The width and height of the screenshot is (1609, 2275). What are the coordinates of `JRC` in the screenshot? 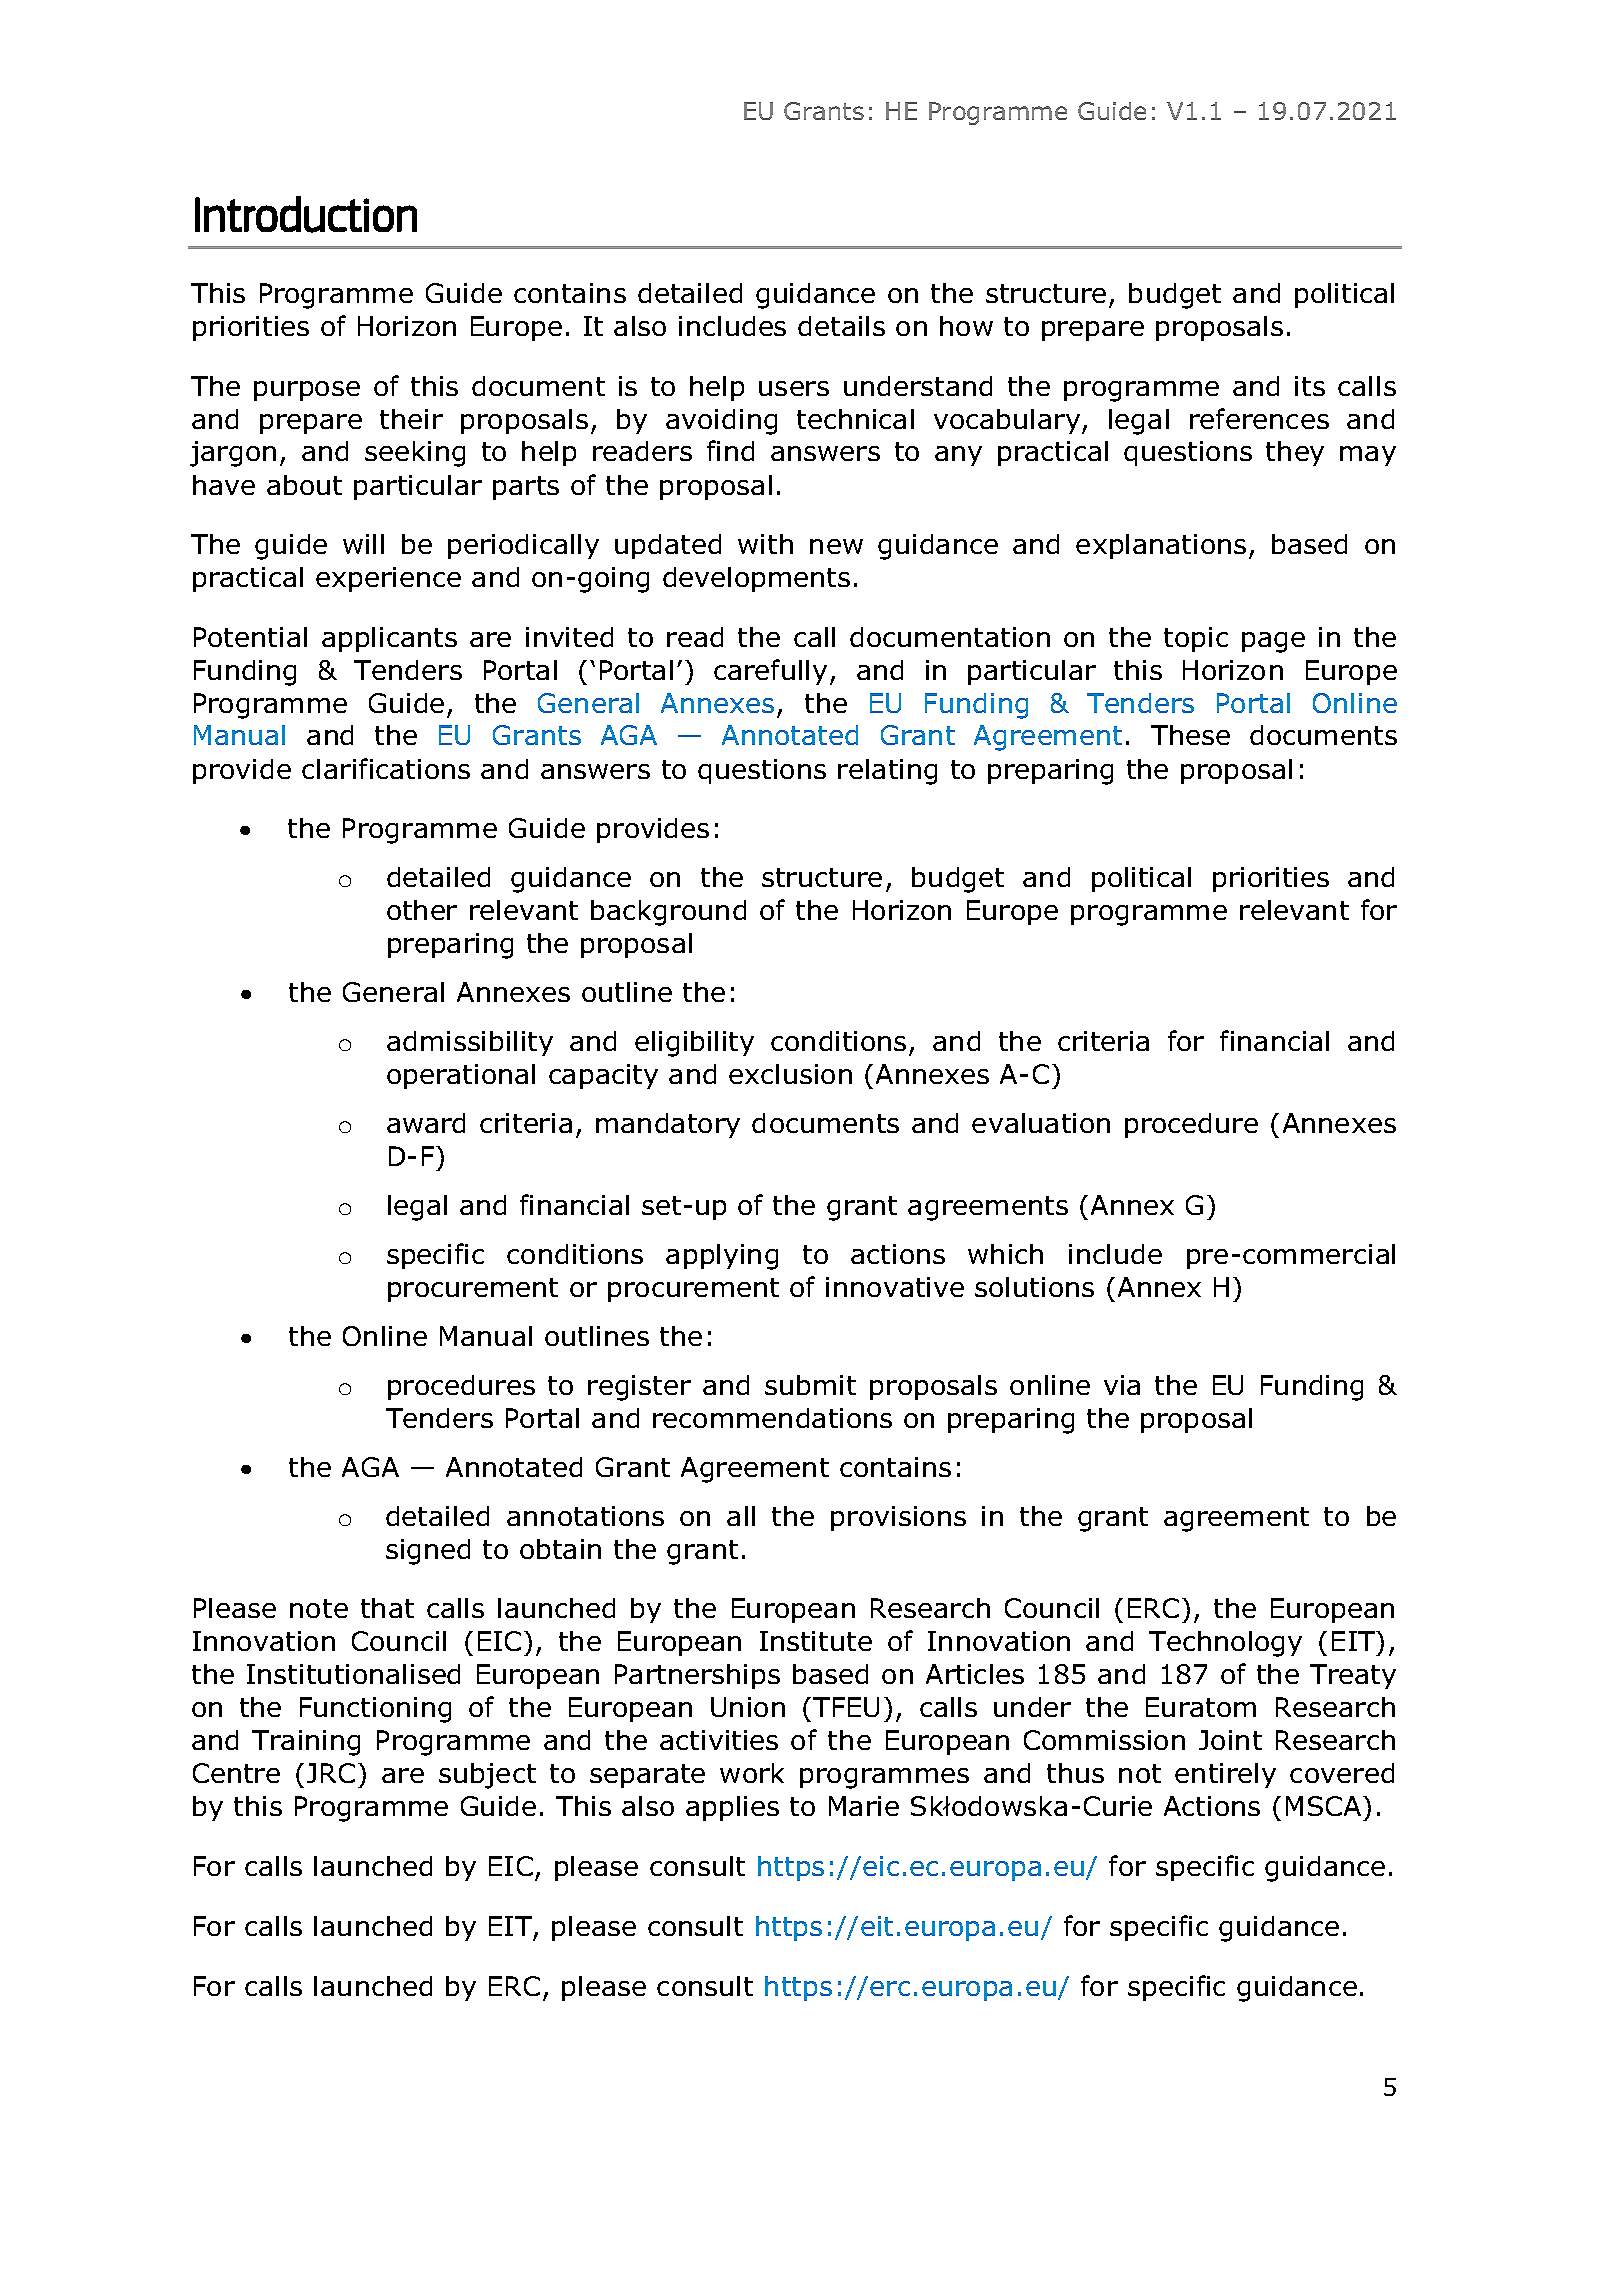 It's located at (331, 1773).
